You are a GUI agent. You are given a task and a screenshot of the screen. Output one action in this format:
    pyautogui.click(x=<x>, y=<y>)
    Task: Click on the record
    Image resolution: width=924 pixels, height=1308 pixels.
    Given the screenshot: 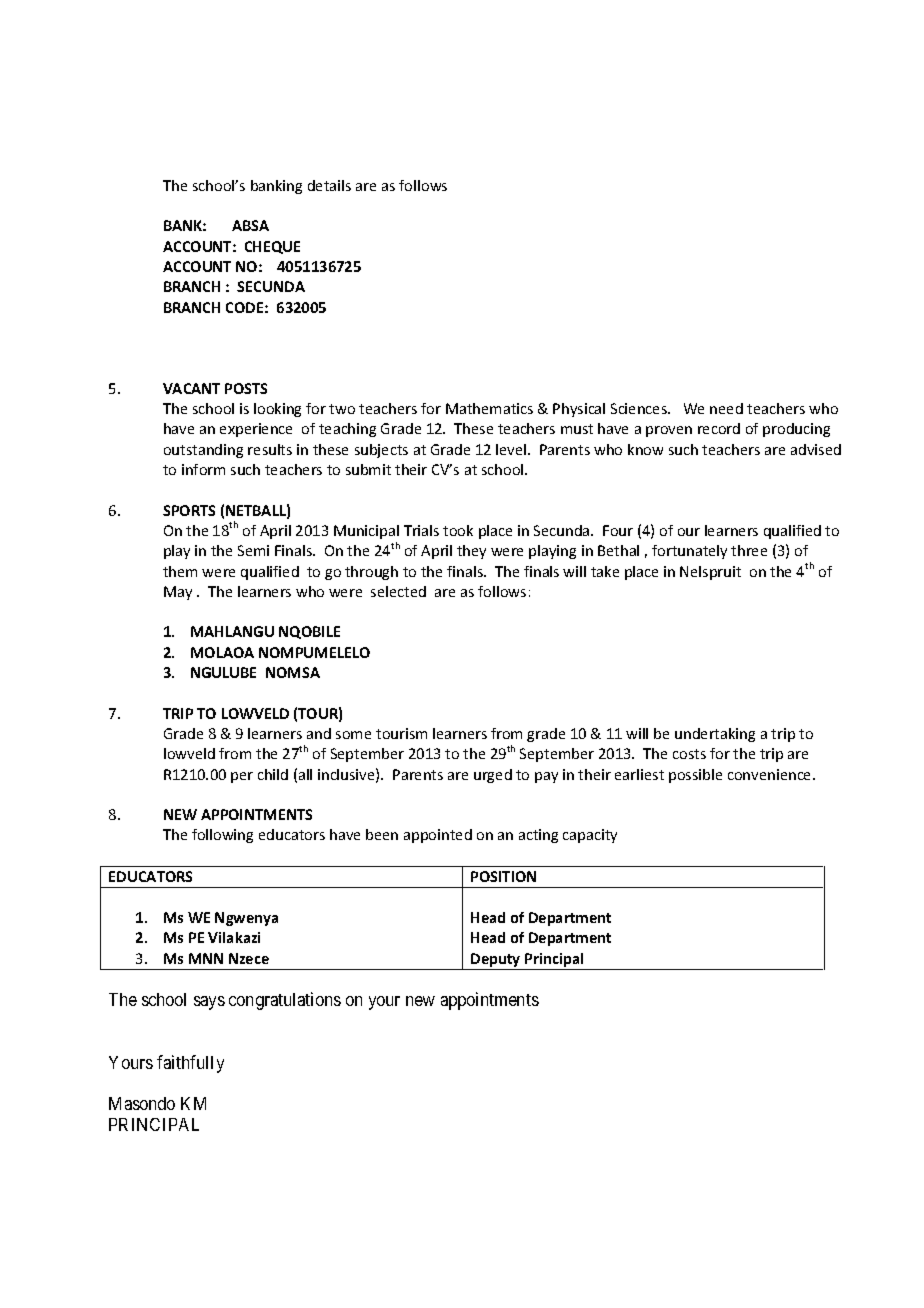 What is the action you would take?
    pyautogui.click(x=719, y=428)
